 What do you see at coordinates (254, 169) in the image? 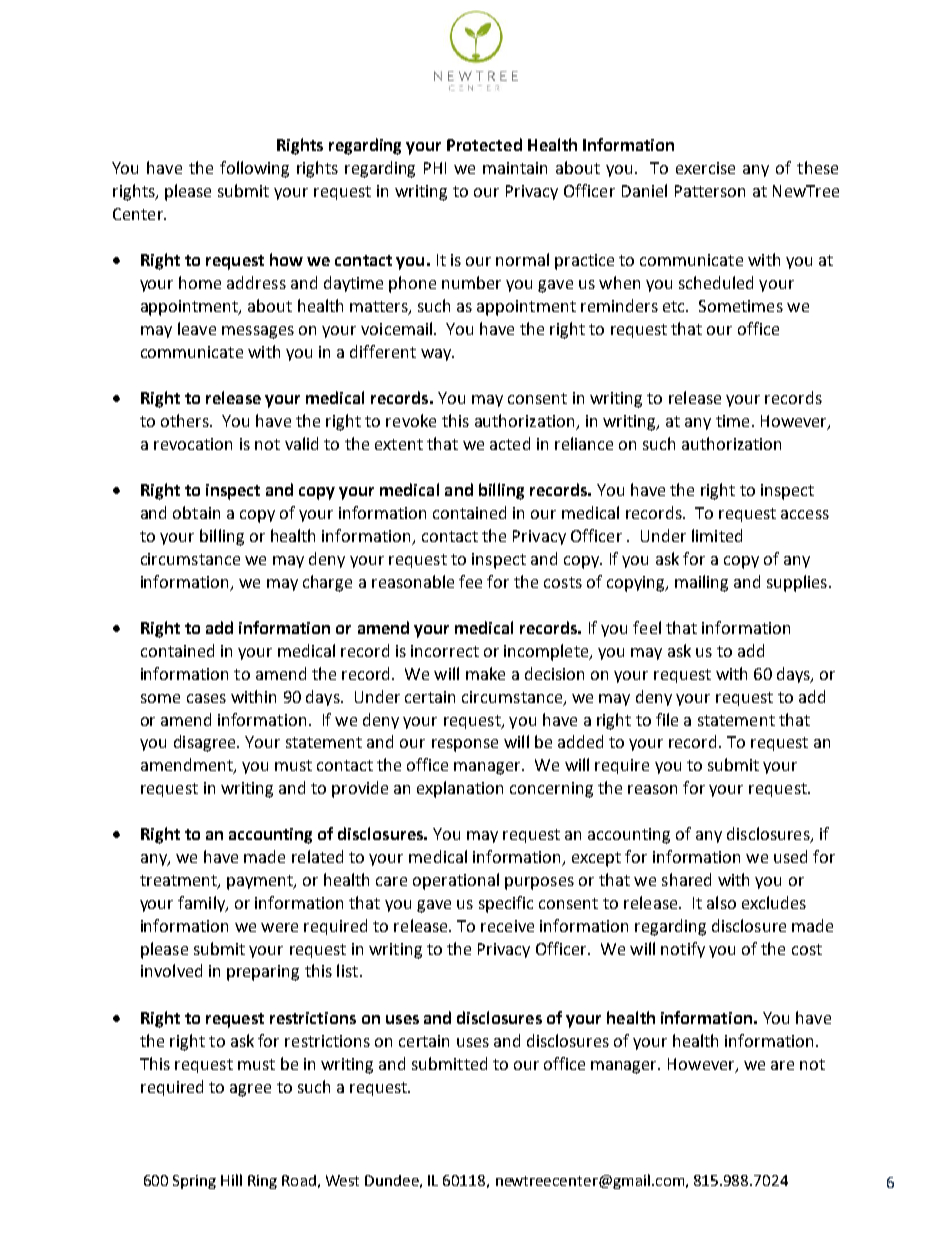
I see `following` at bounding box center [254, 169].
